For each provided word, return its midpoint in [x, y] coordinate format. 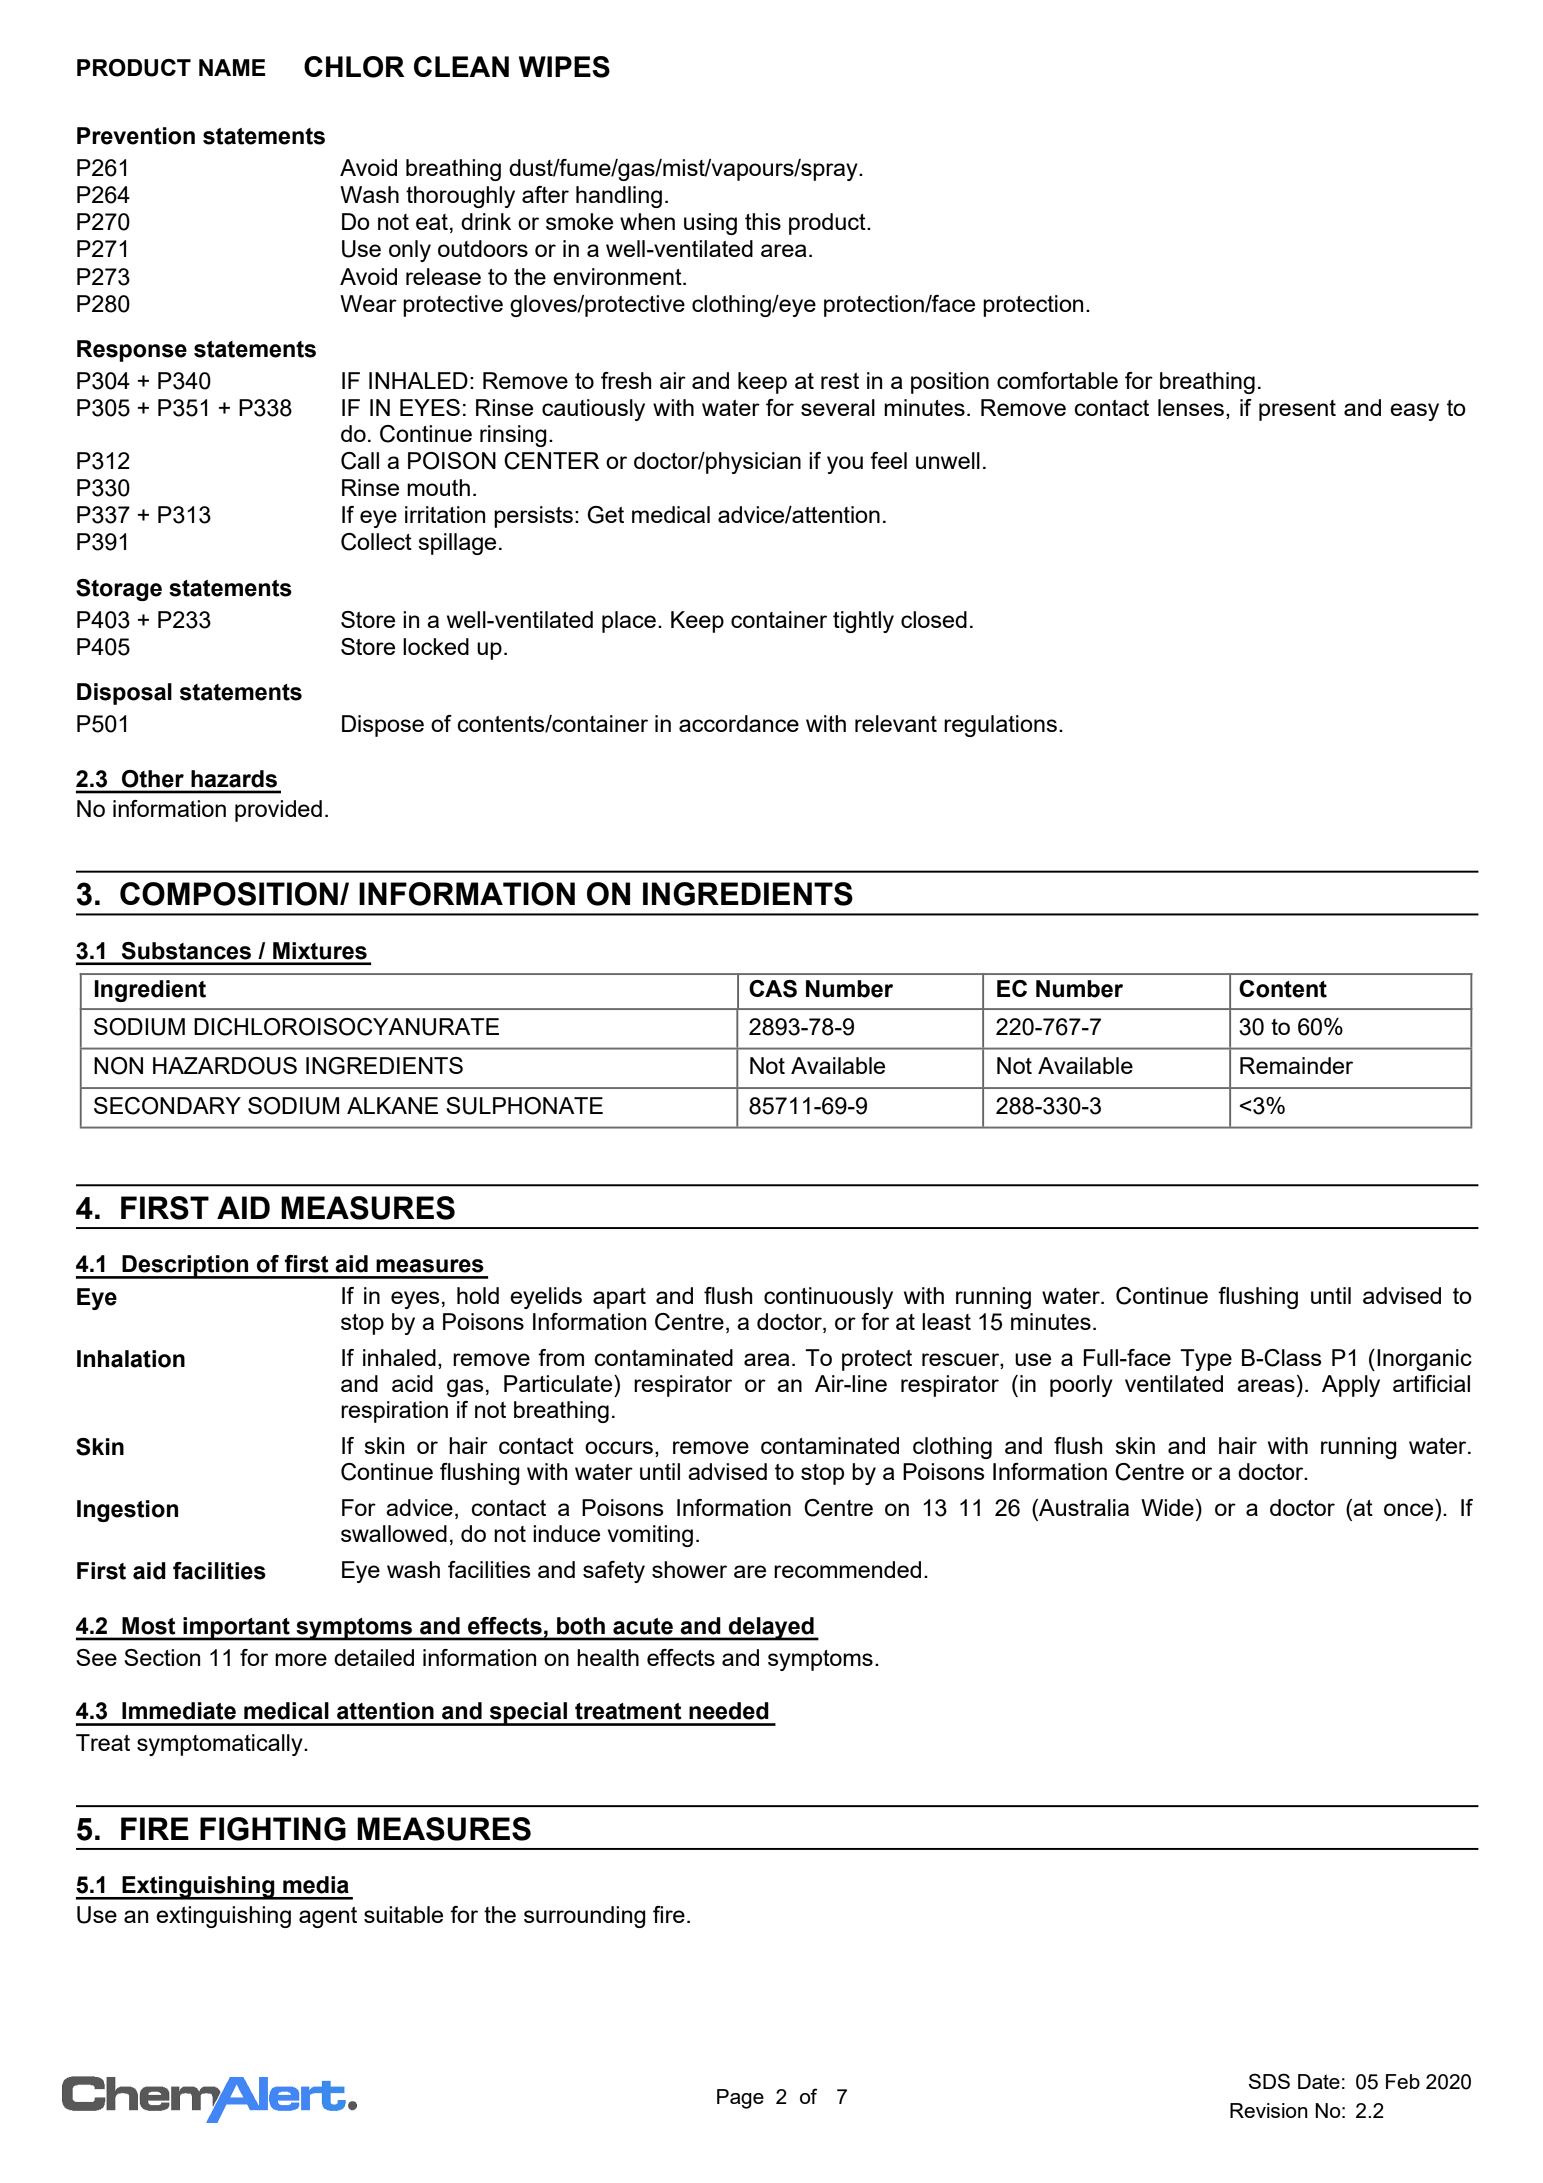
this [763, 221]
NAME [232, 67]
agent [328, 1917]
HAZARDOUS [225, 1066]
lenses [1191, 407]
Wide [1167, 1507]
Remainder [1296, 1065]
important [236, 1629]
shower [689, 1569]
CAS [773, 989]
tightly [863, 622]
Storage [119, 590]
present [1297, 410]
